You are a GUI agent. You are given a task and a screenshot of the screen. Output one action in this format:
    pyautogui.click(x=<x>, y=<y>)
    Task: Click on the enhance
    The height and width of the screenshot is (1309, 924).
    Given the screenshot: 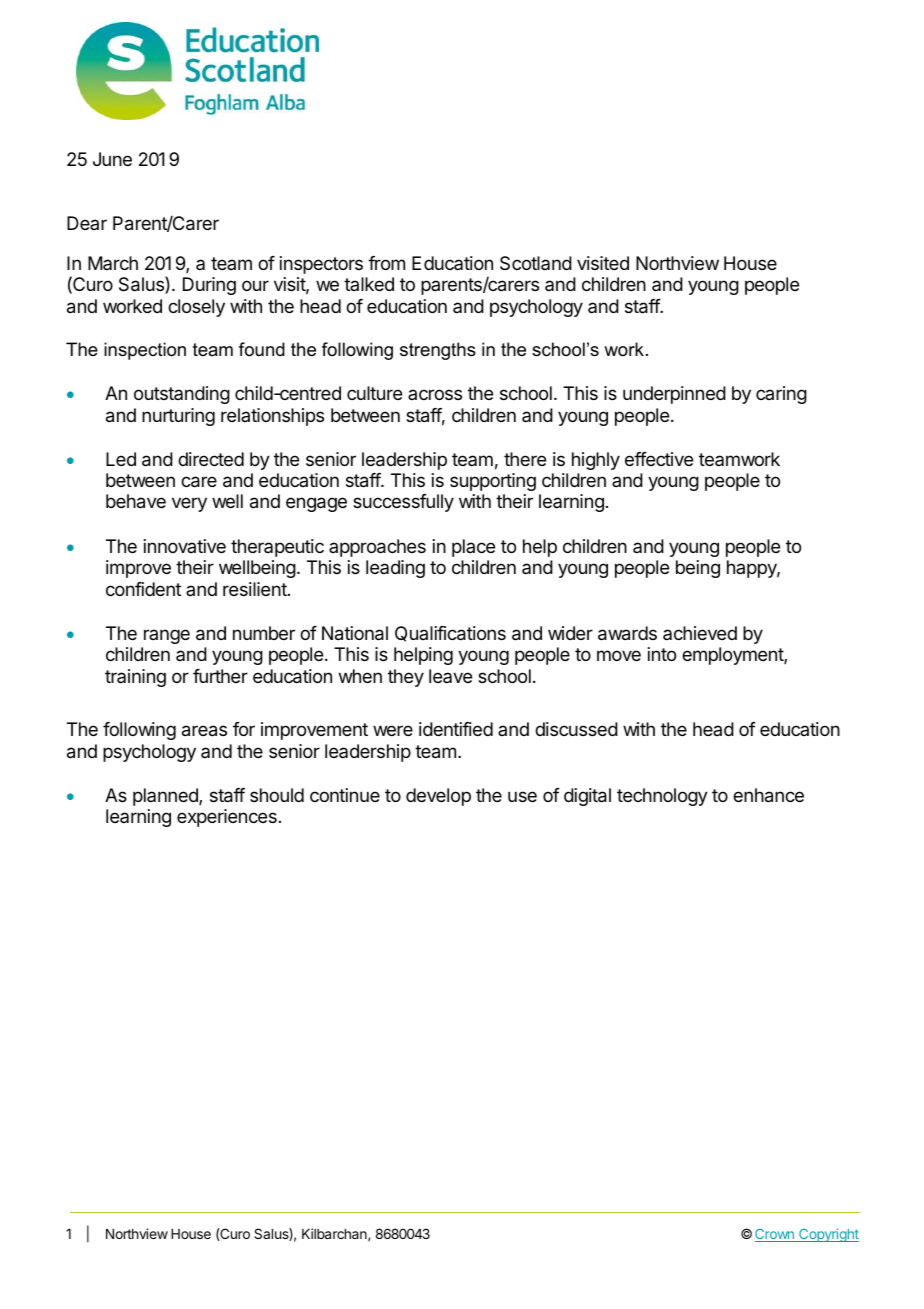 What is the action you would take?
    pyautogui.click(x=768, y=795)
